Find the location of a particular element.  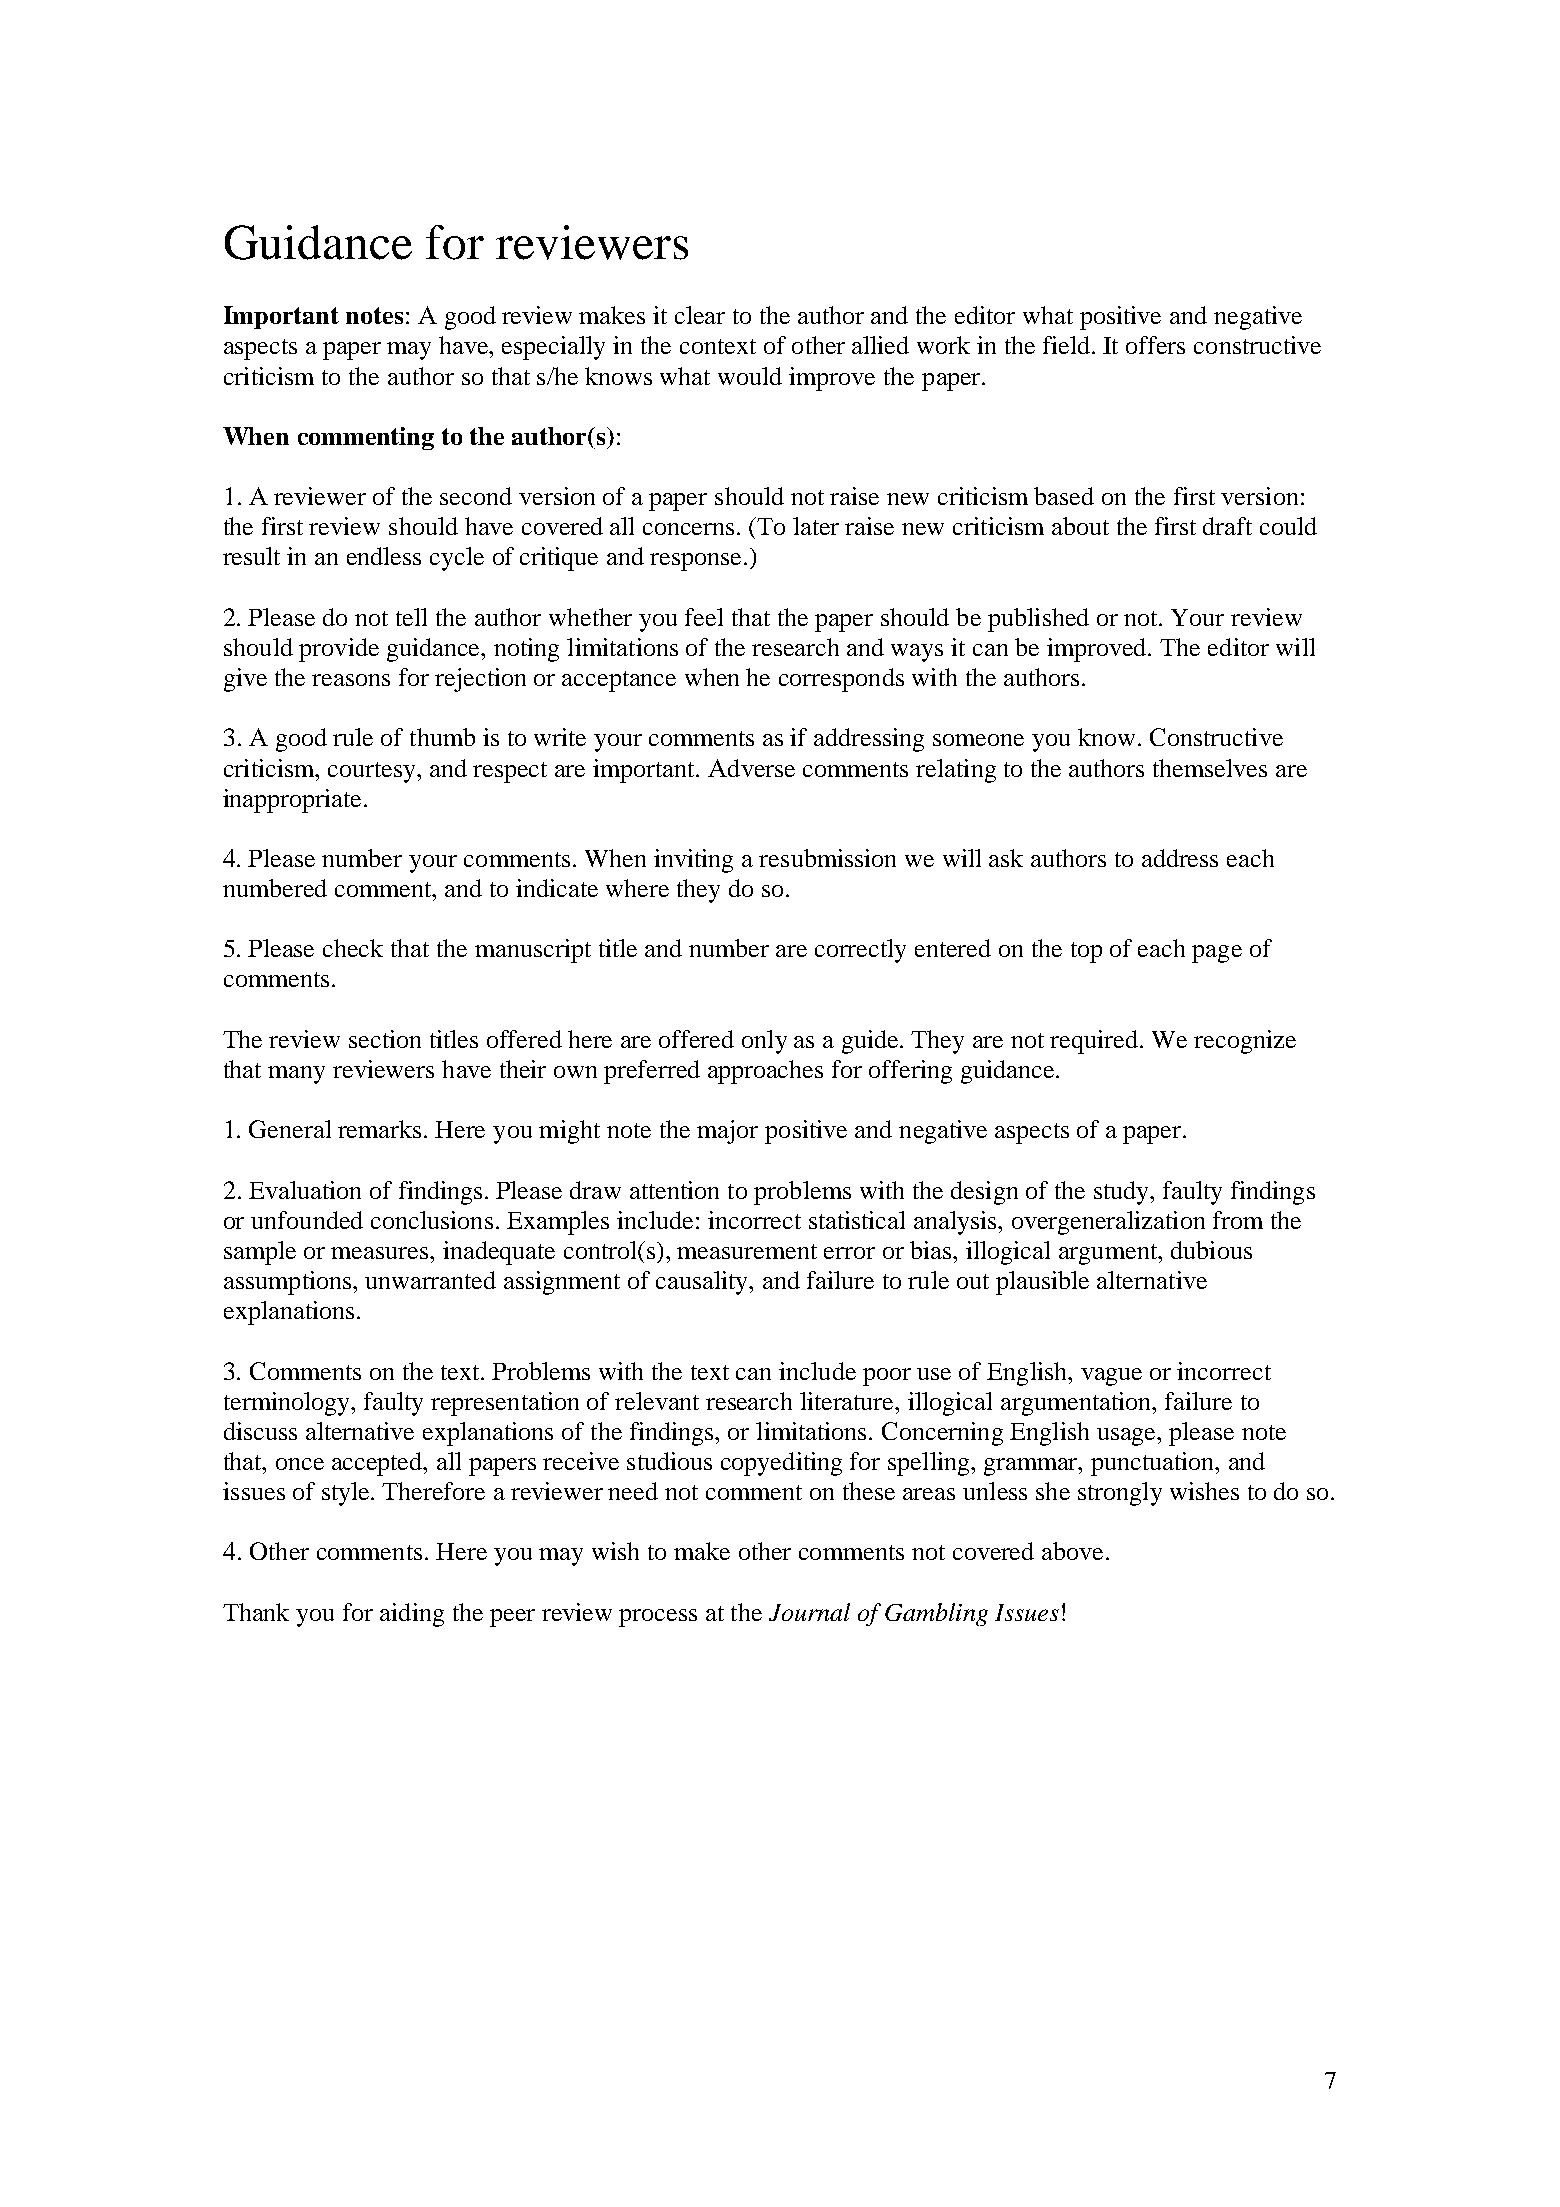

dubious is located at coordinates (1211, 1250).
